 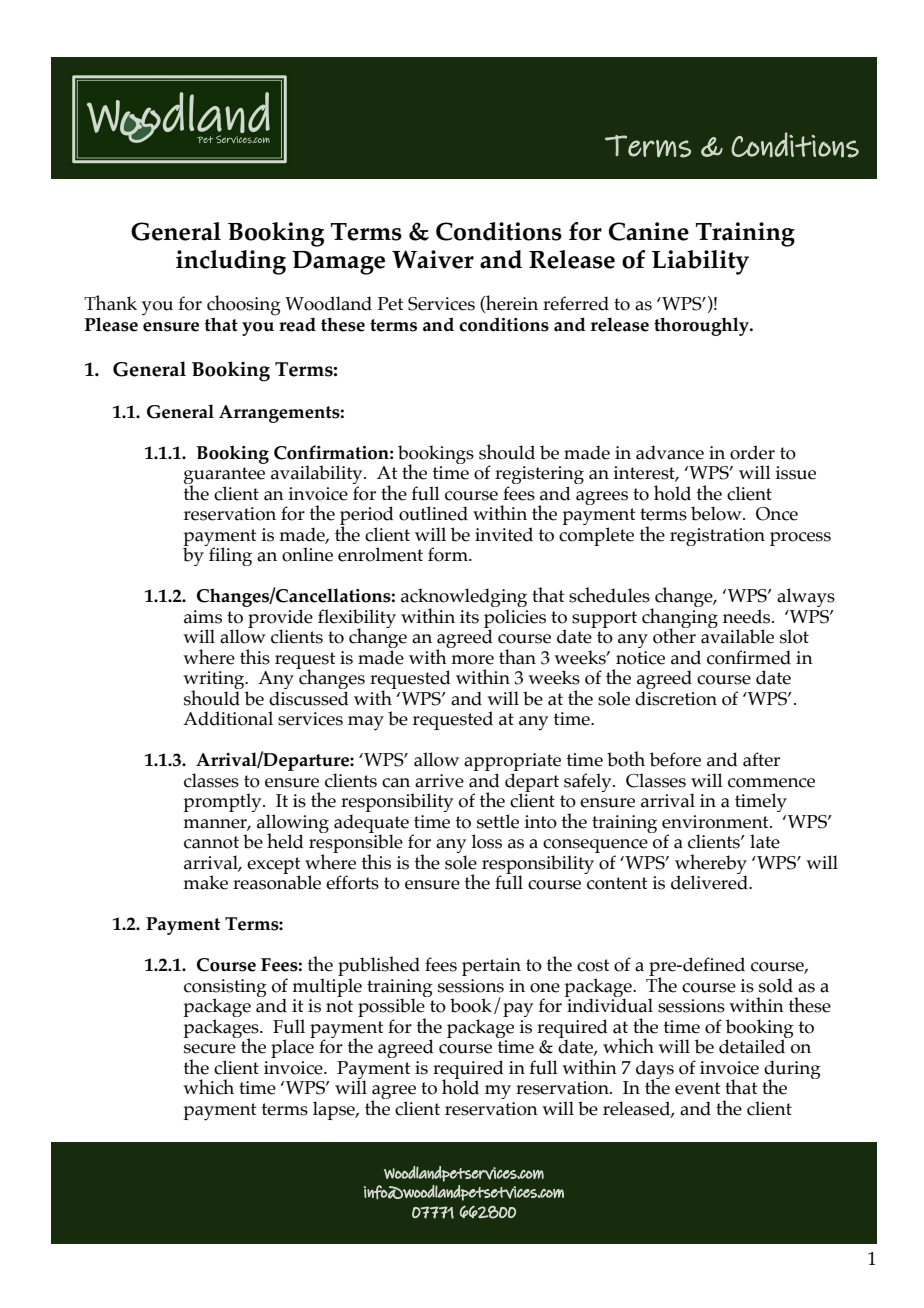 I want to click on registration, so click(x=717, y=537).
